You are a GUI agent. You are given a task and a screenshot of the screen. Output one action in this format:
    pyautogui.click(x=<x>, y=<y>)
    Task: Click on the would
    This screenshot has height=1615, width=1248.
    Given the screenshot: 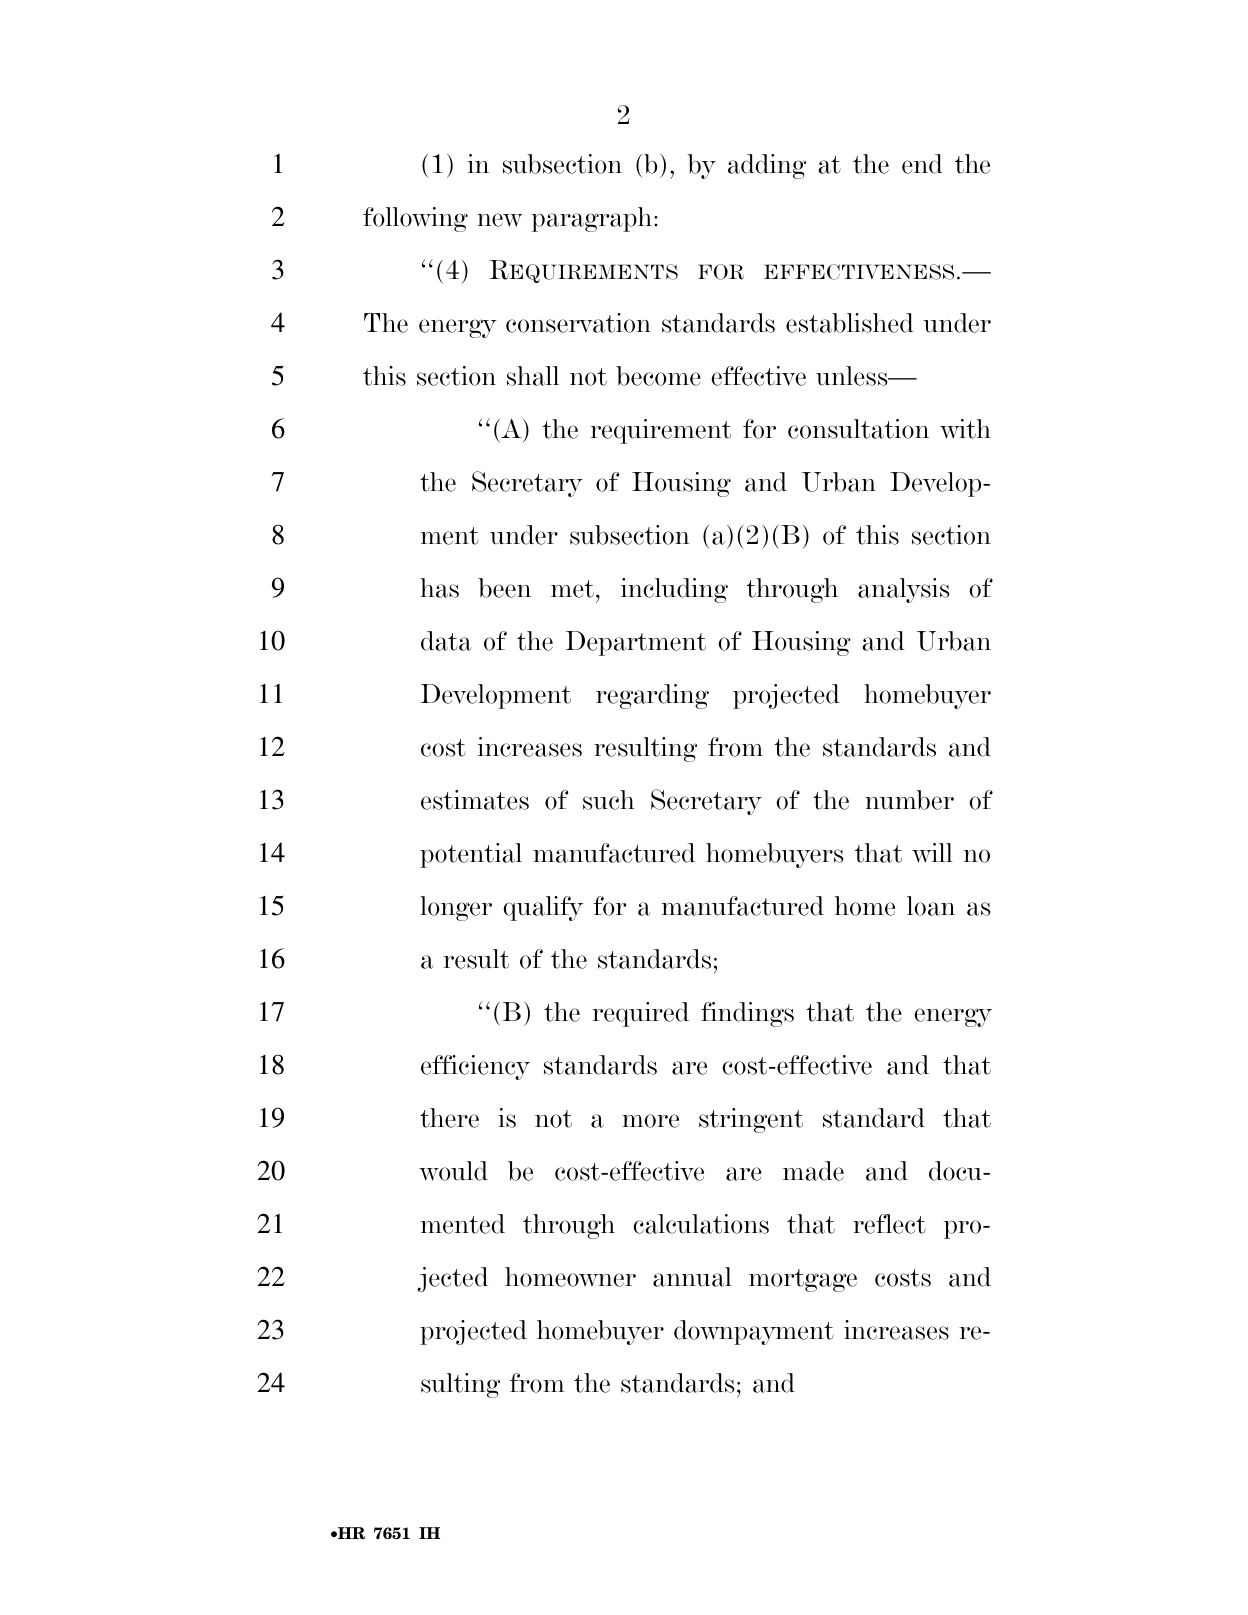 What is the action you would take?
    pyautogui.click(x=453, y=1171)
